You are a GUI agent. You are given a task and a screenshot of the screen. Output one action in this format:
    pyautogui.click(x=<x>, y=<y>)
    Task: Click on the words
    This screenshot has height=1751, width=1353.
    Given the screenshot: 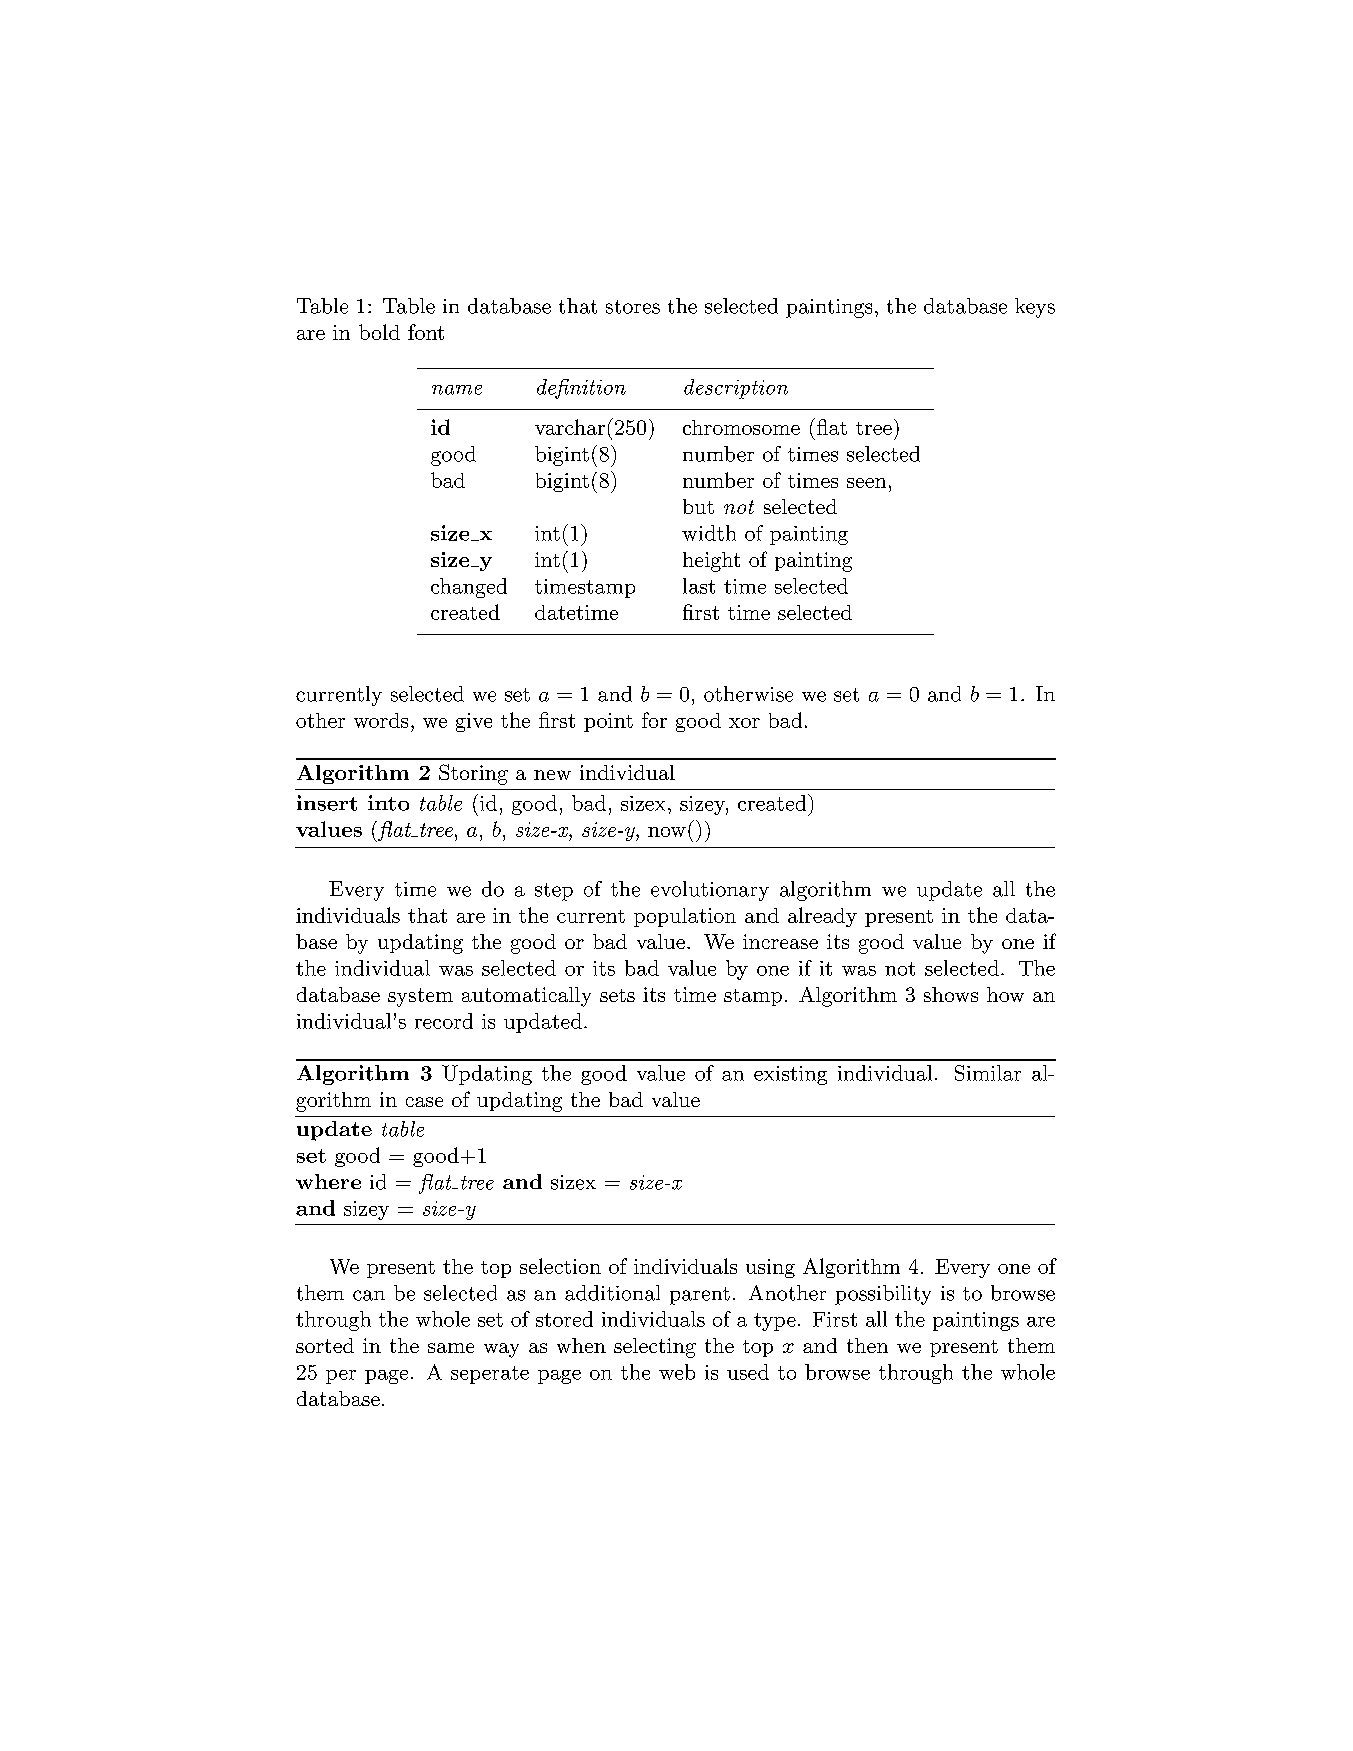 What is the action you would take?
    pyautogui.click(x=381, y=720)
